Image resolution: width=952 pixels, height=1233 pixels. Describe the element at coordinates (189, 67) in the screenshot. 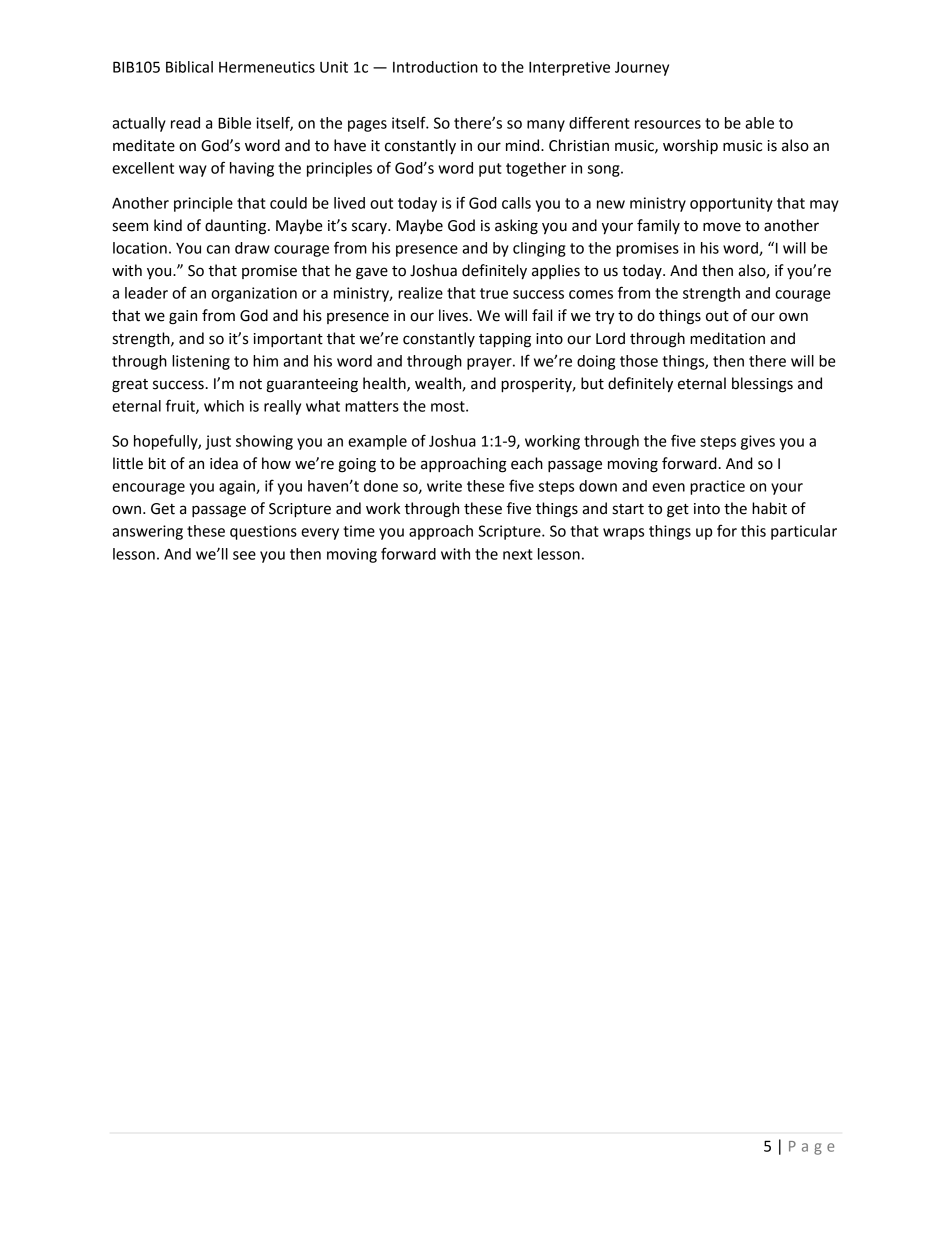

I see `Biblical` at that location.
